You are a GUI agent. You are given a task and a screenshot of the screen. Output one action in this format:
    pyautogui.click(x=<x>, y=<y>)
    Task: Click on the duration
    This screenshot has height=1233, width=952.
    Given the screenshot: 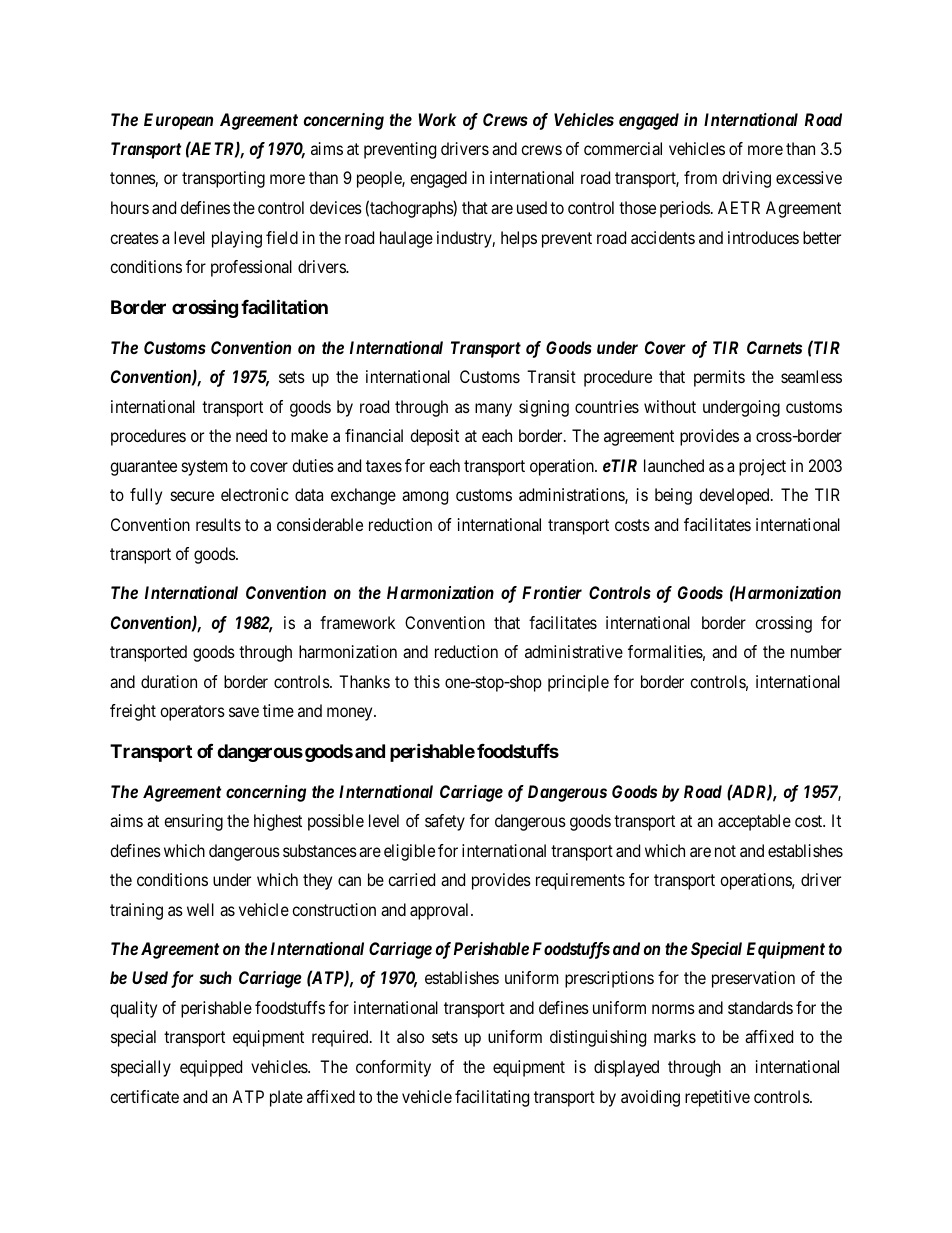 What is the action you would take?
    pyautogui.click(x=169, y=681)
